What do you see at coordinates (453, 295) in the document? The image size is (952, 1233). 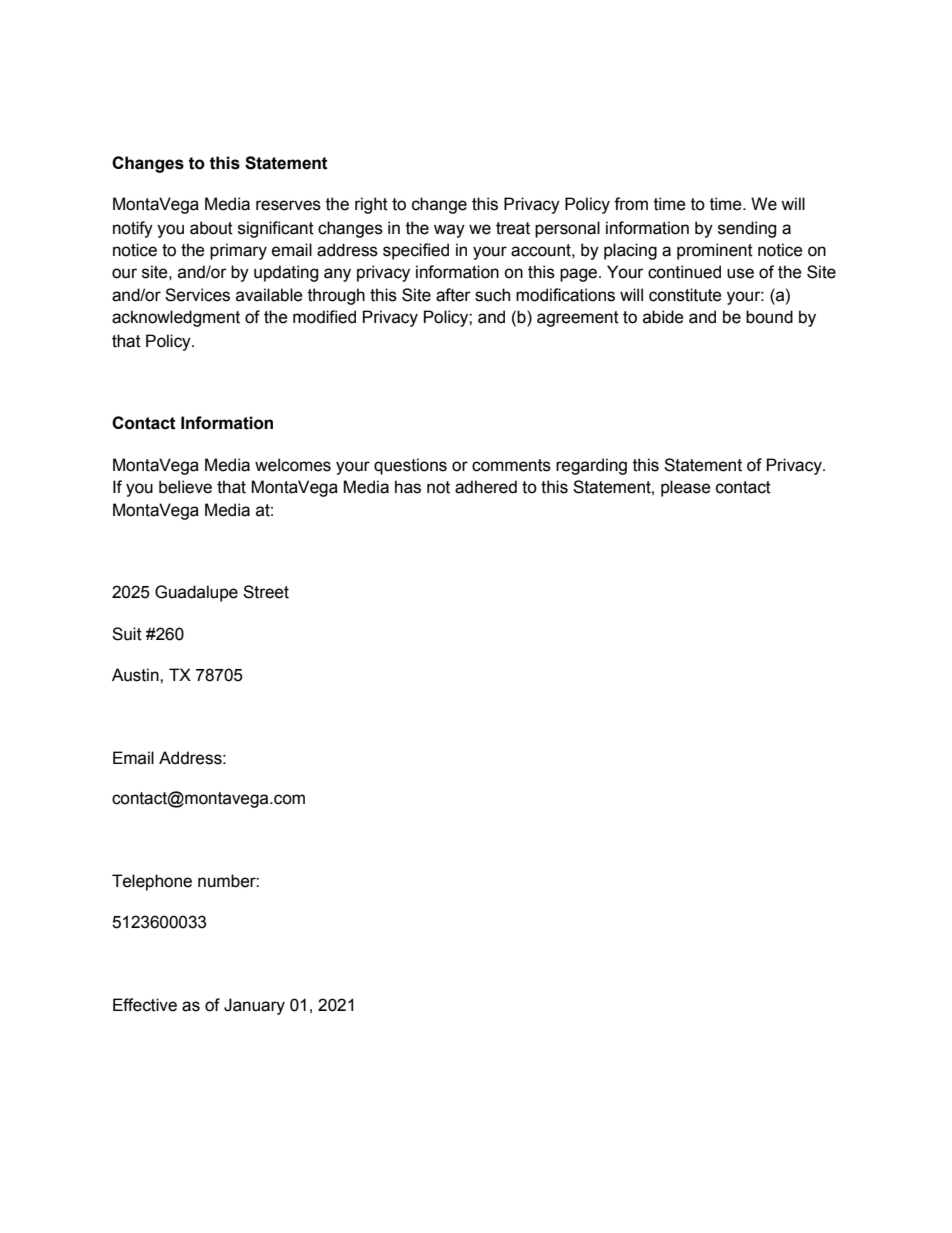 I see `after` at bounding box center [453, 295].
